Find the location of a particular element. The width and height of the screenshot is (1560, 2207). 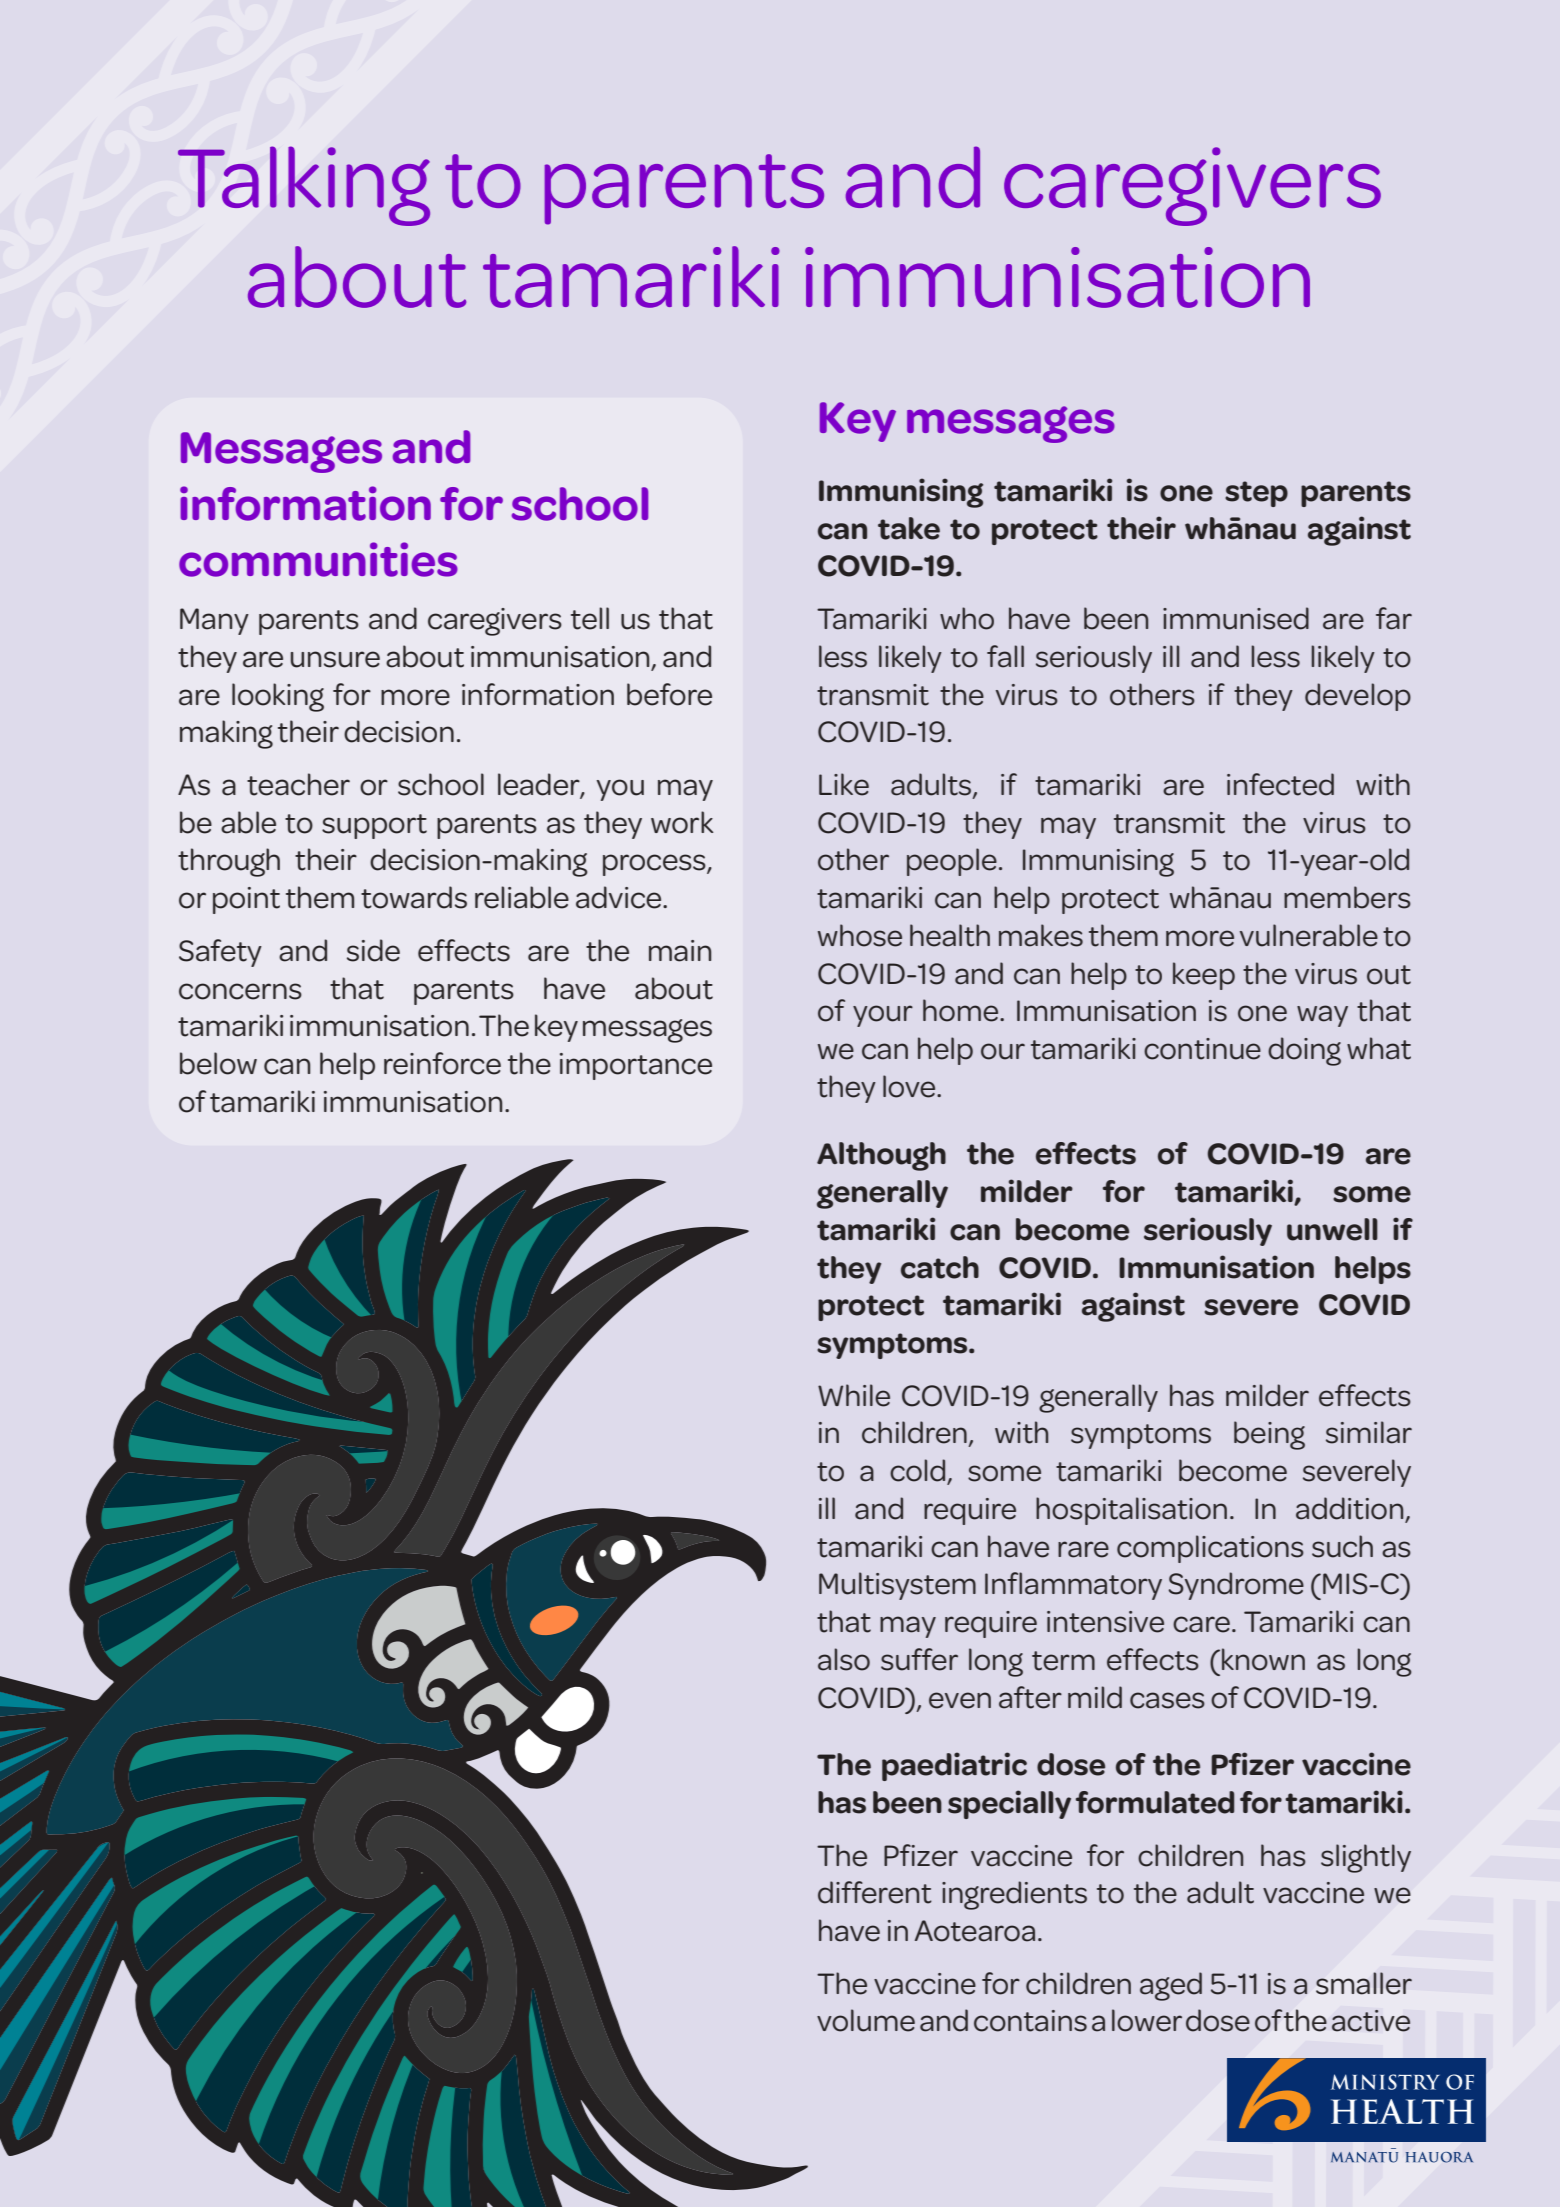

take is located at coordinates (909, 528).
